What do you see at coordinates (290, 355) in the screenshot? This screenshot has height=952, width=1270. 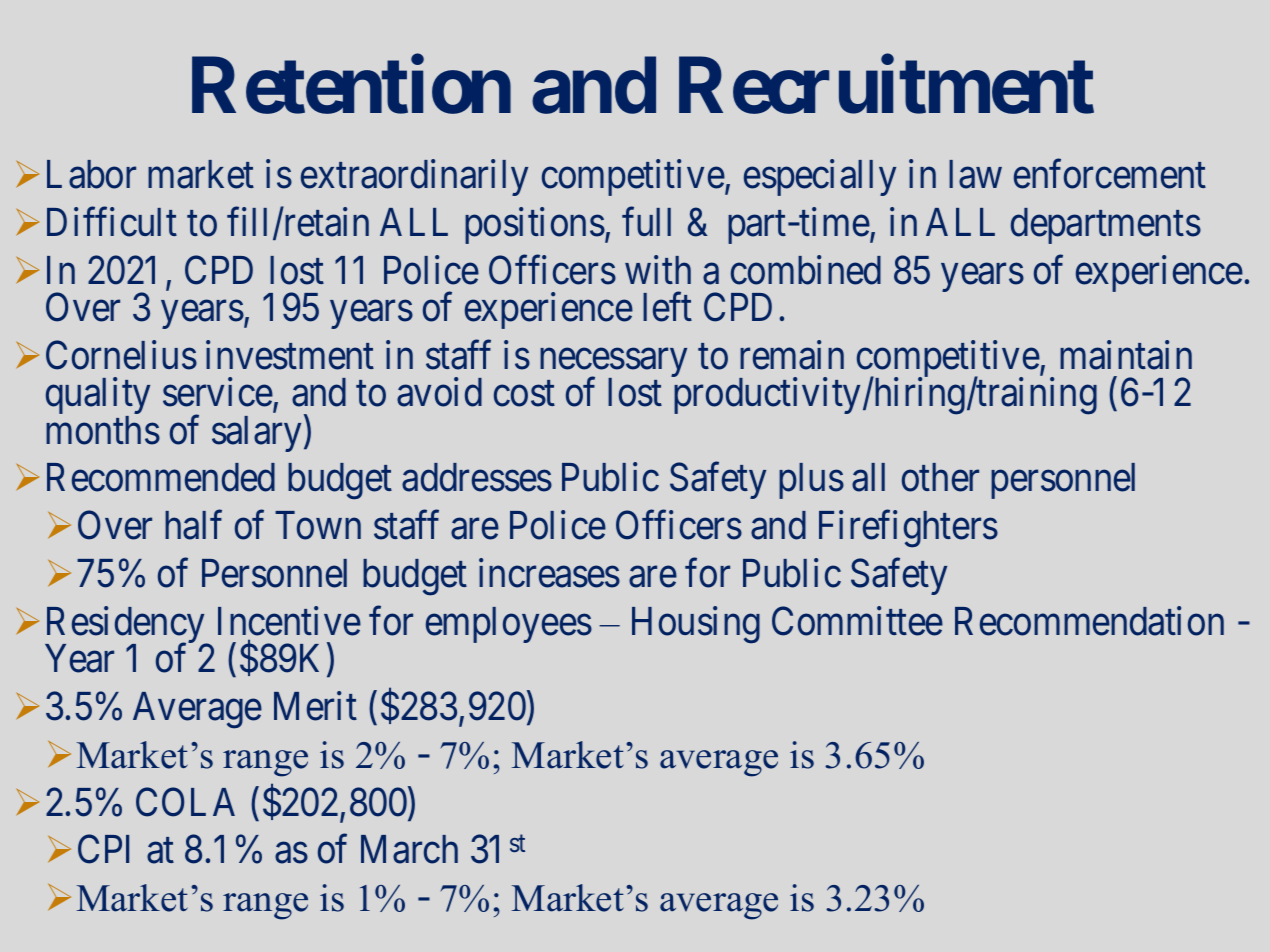 I see `investment` at bounding box center [290, 355].
